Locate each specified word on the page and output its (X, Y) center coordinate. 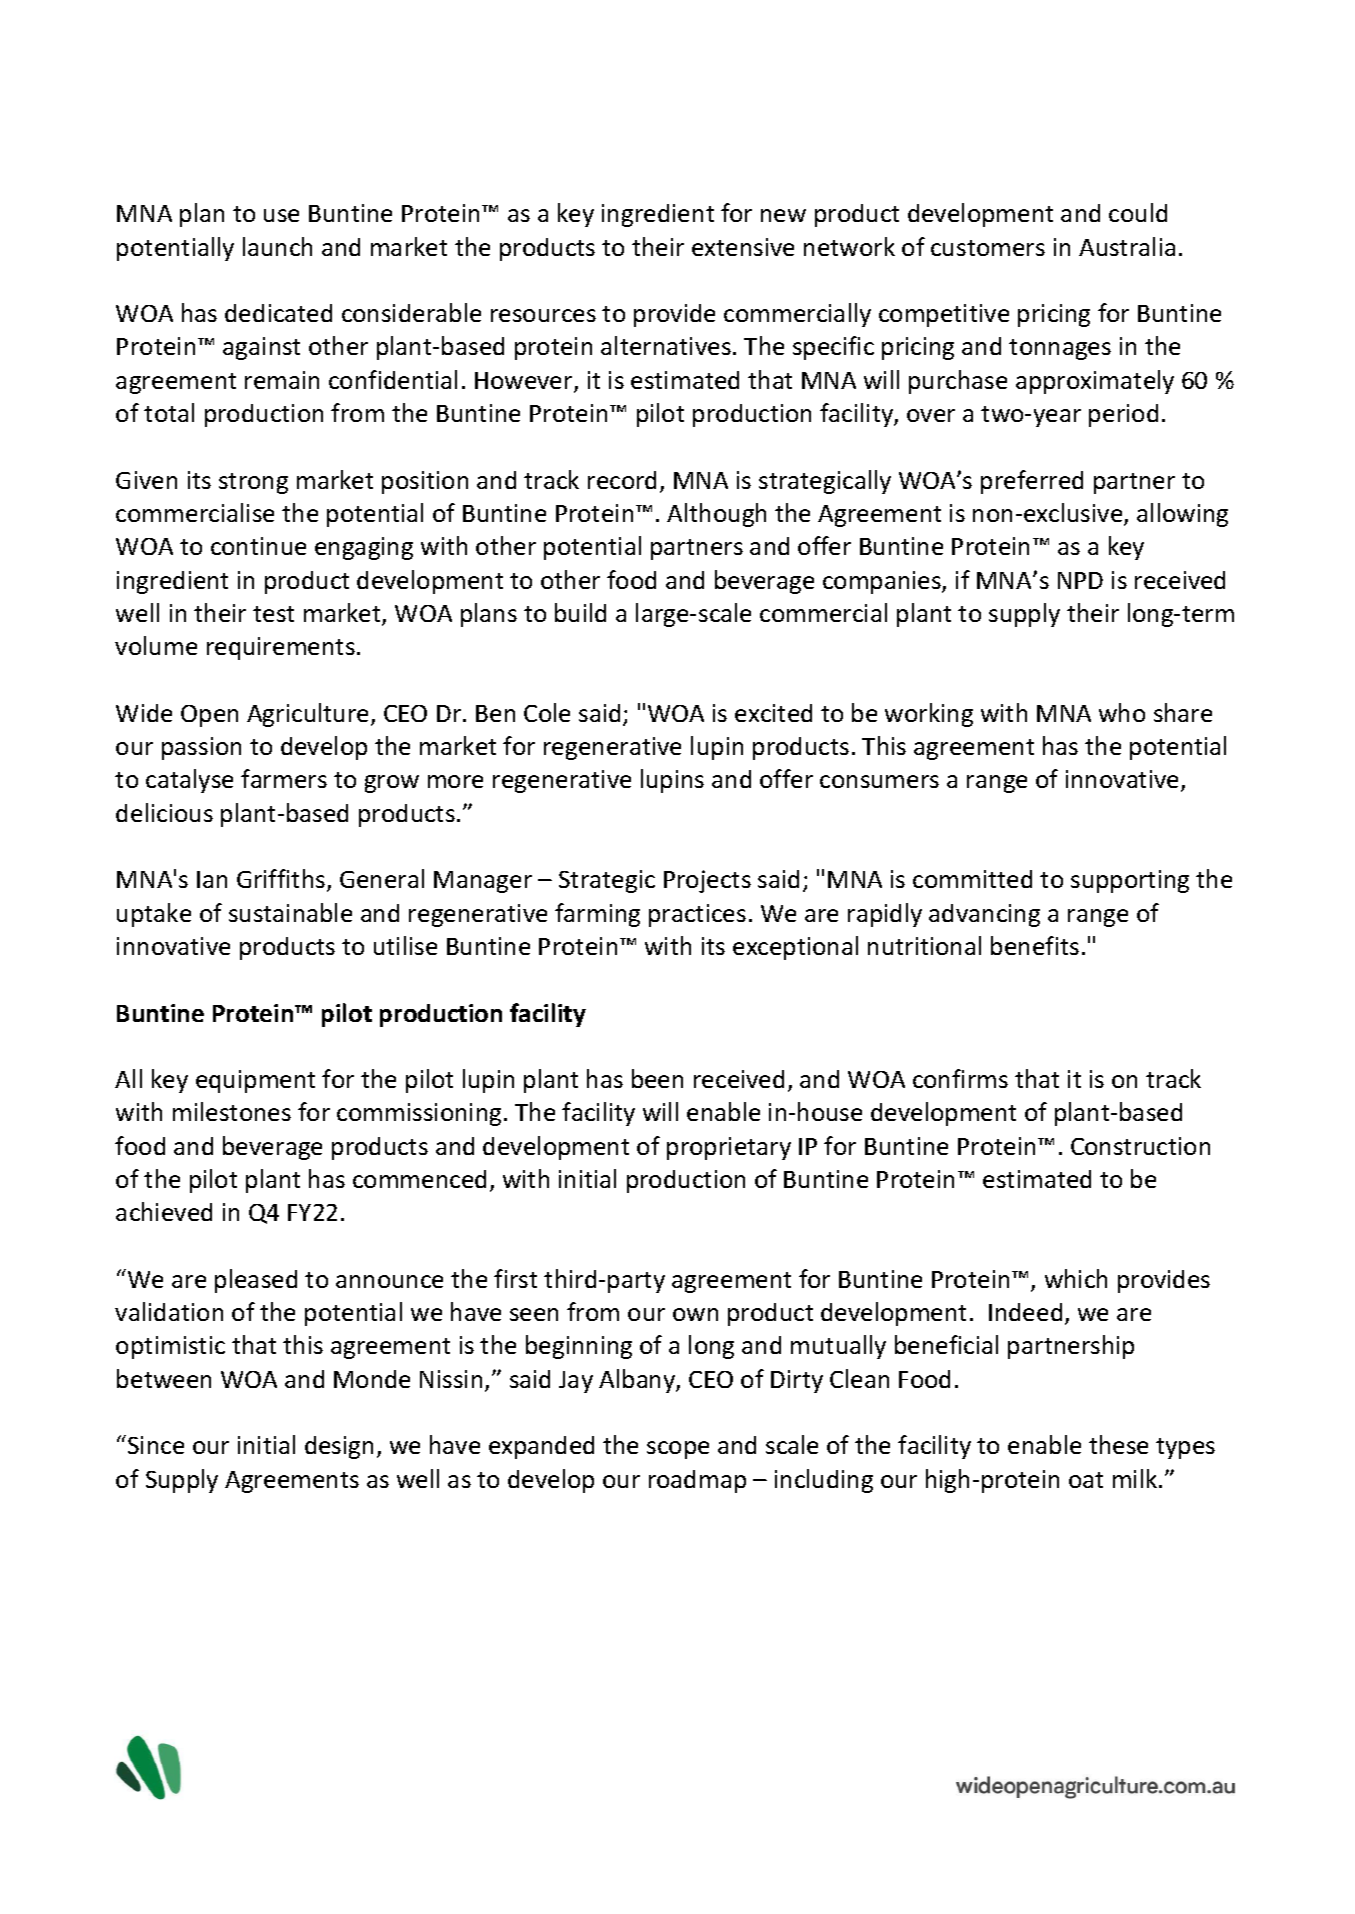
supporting (1130, 881)
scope (678, 1450)
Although (716, 515)
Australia (1127, 246)
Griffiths (282, 880)
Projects (707, 881)
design (339, 1447)
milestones (232, 1111)
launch (277, 246)
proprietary (729, 1148)
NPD (1080, 580)
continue (258, 546)
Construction (1140, 1146)
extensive (743, 247)
